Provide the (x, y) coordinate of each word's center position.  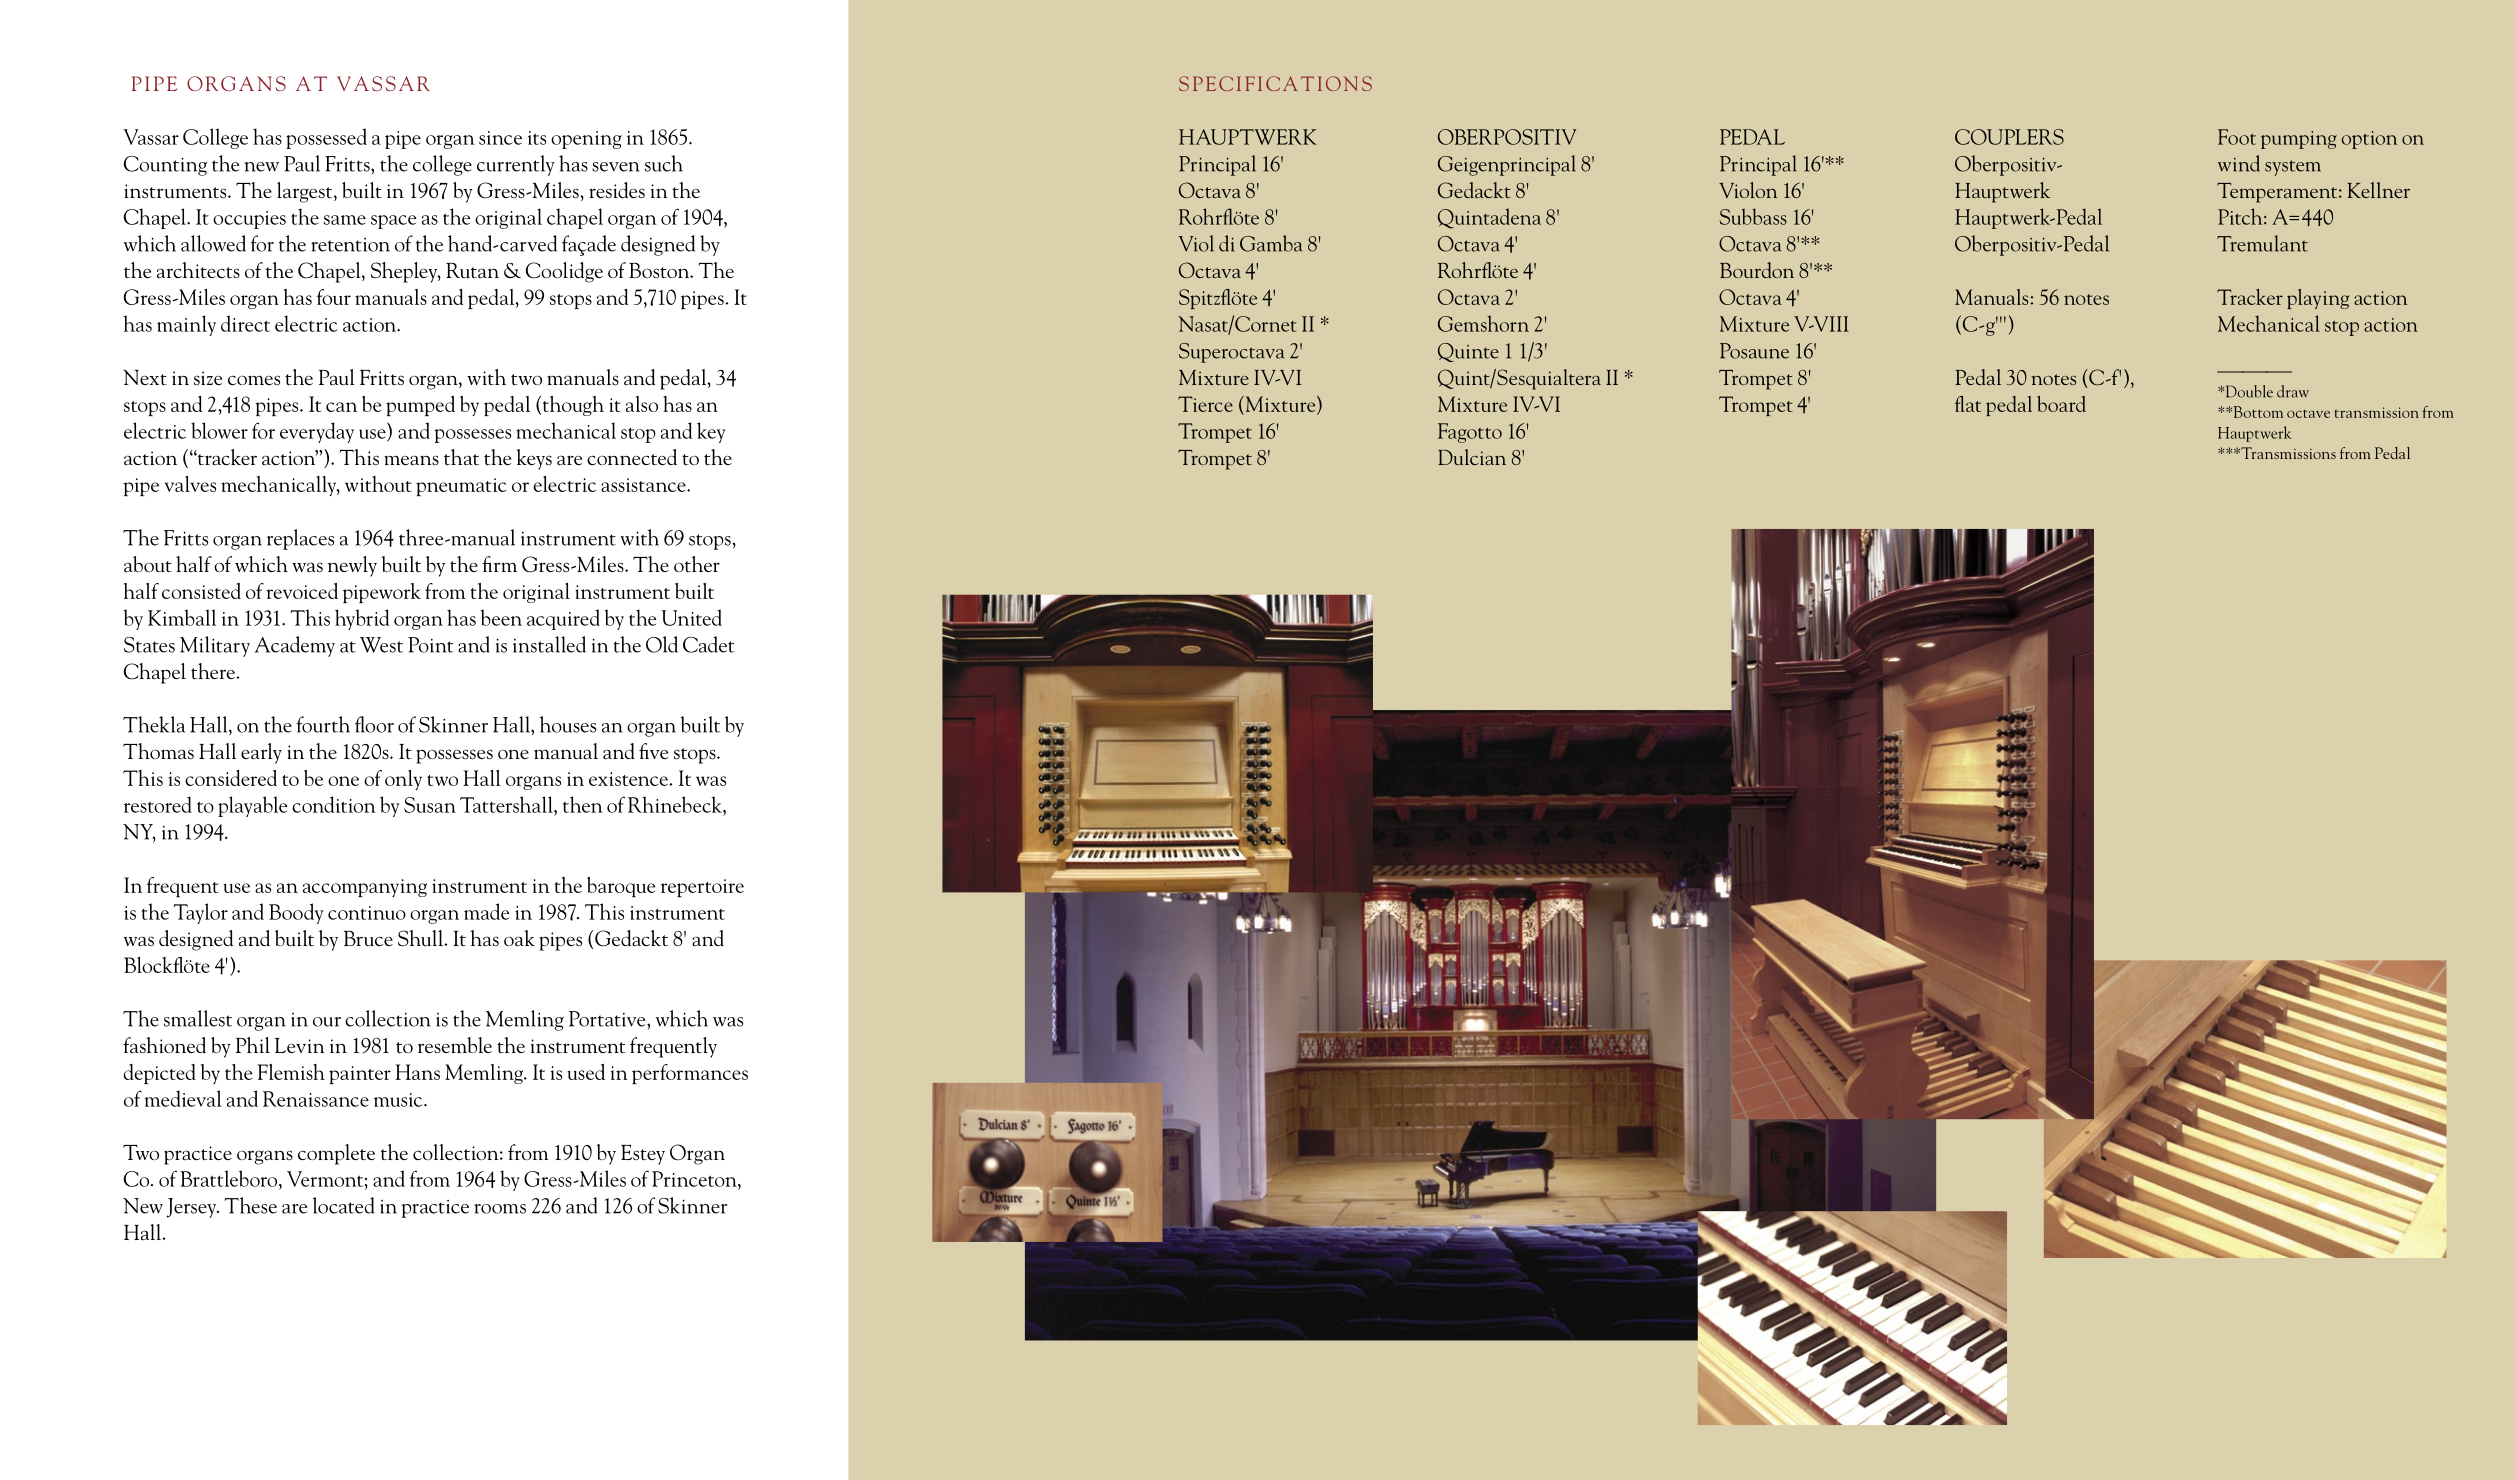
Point (430, 645)
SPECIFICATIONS (1275, 83)
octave (2308, 414)
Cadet (708, 644)
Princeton (695, 1179)
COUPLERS (2009, 137)
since (500, 138)
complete (336, 1154)
